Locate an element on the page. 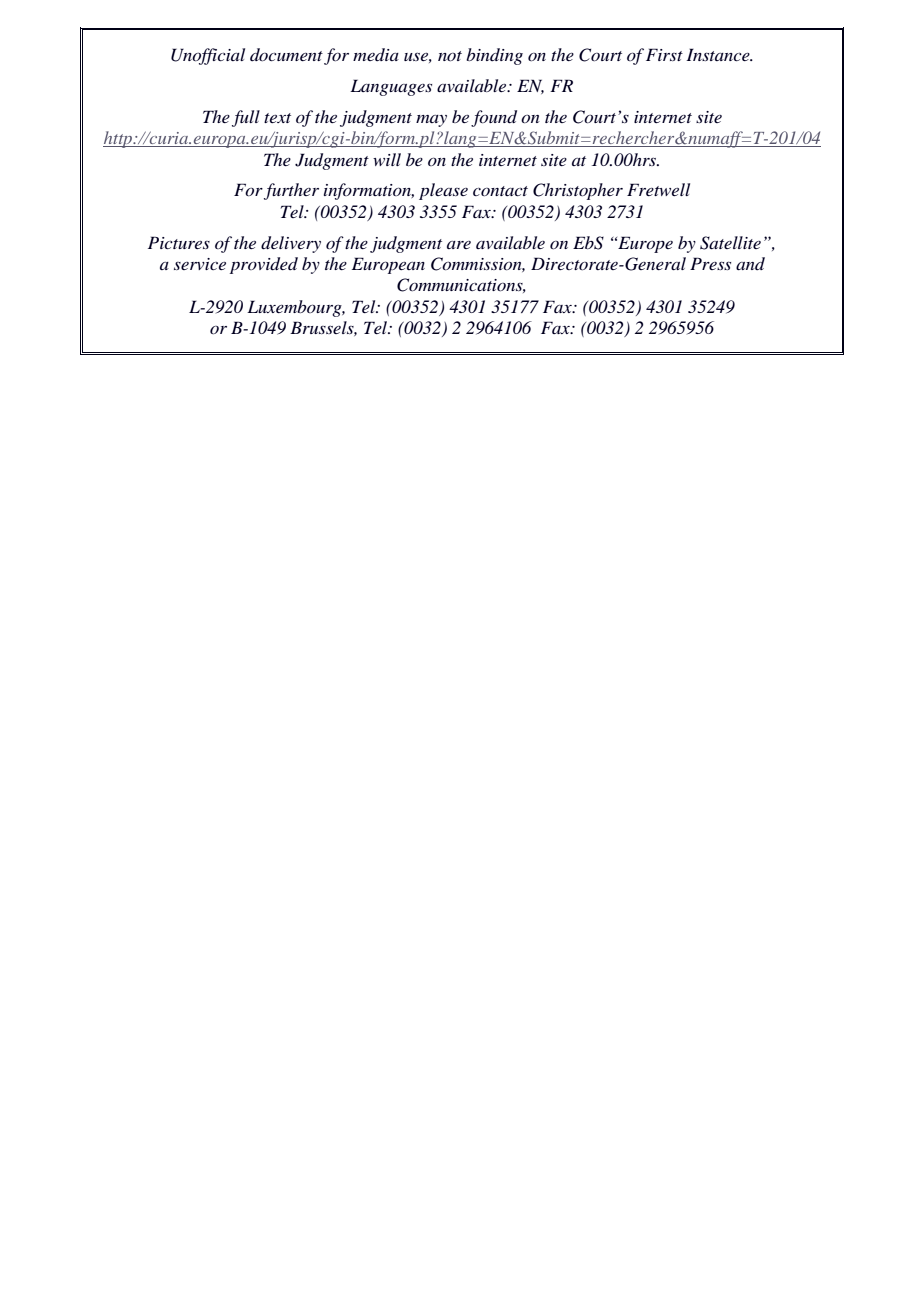  may is located at coordinates (431, 121).
